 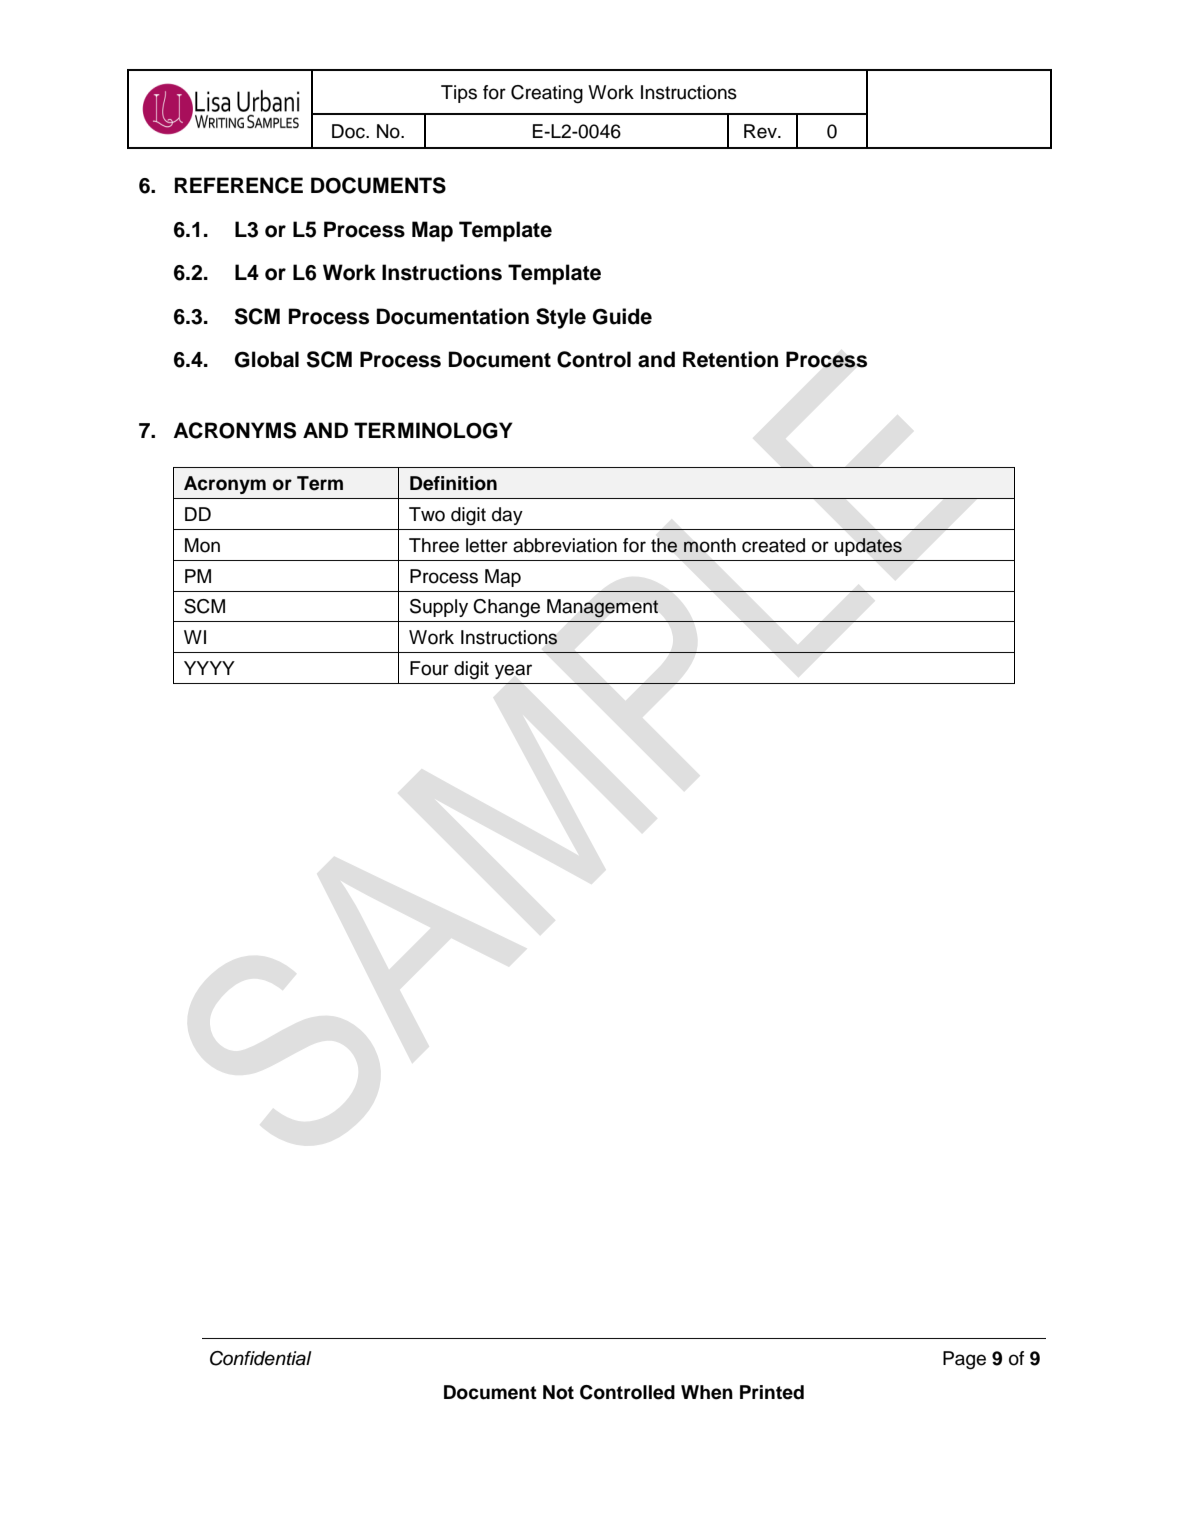 I want to click on Retention, so click(x=730, y=359).
